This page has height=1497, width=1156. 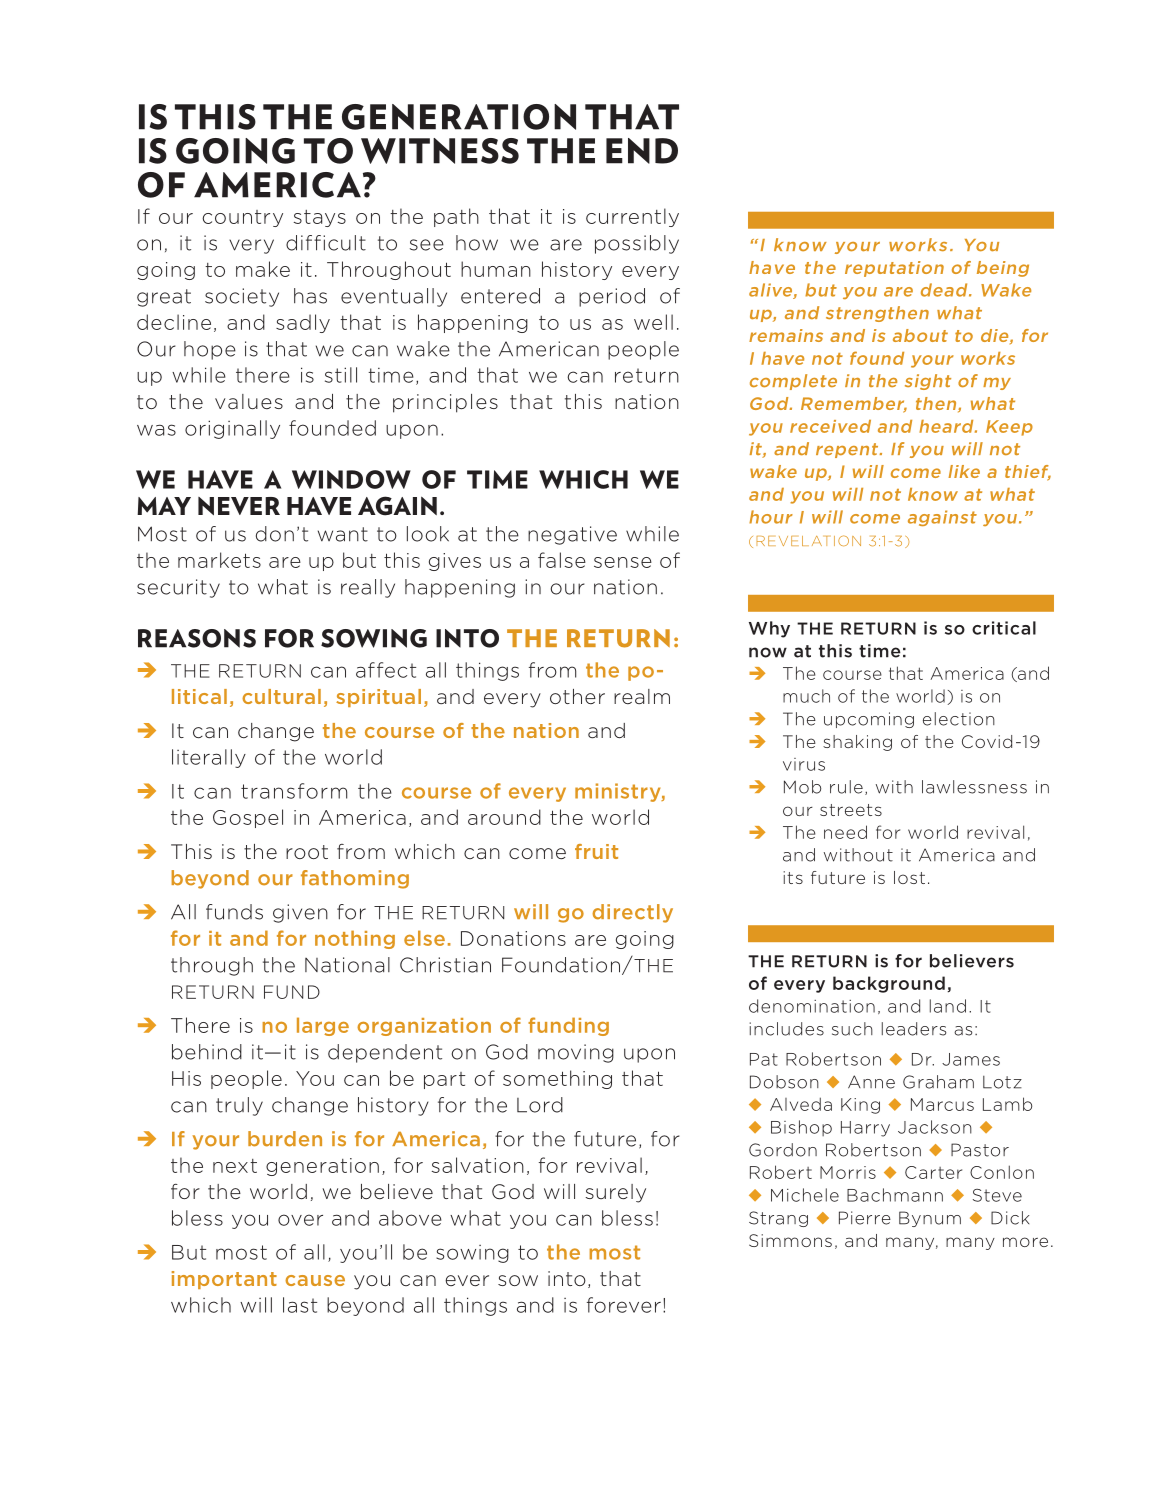 I want to click on moving, so click(x=576, y=1053).
